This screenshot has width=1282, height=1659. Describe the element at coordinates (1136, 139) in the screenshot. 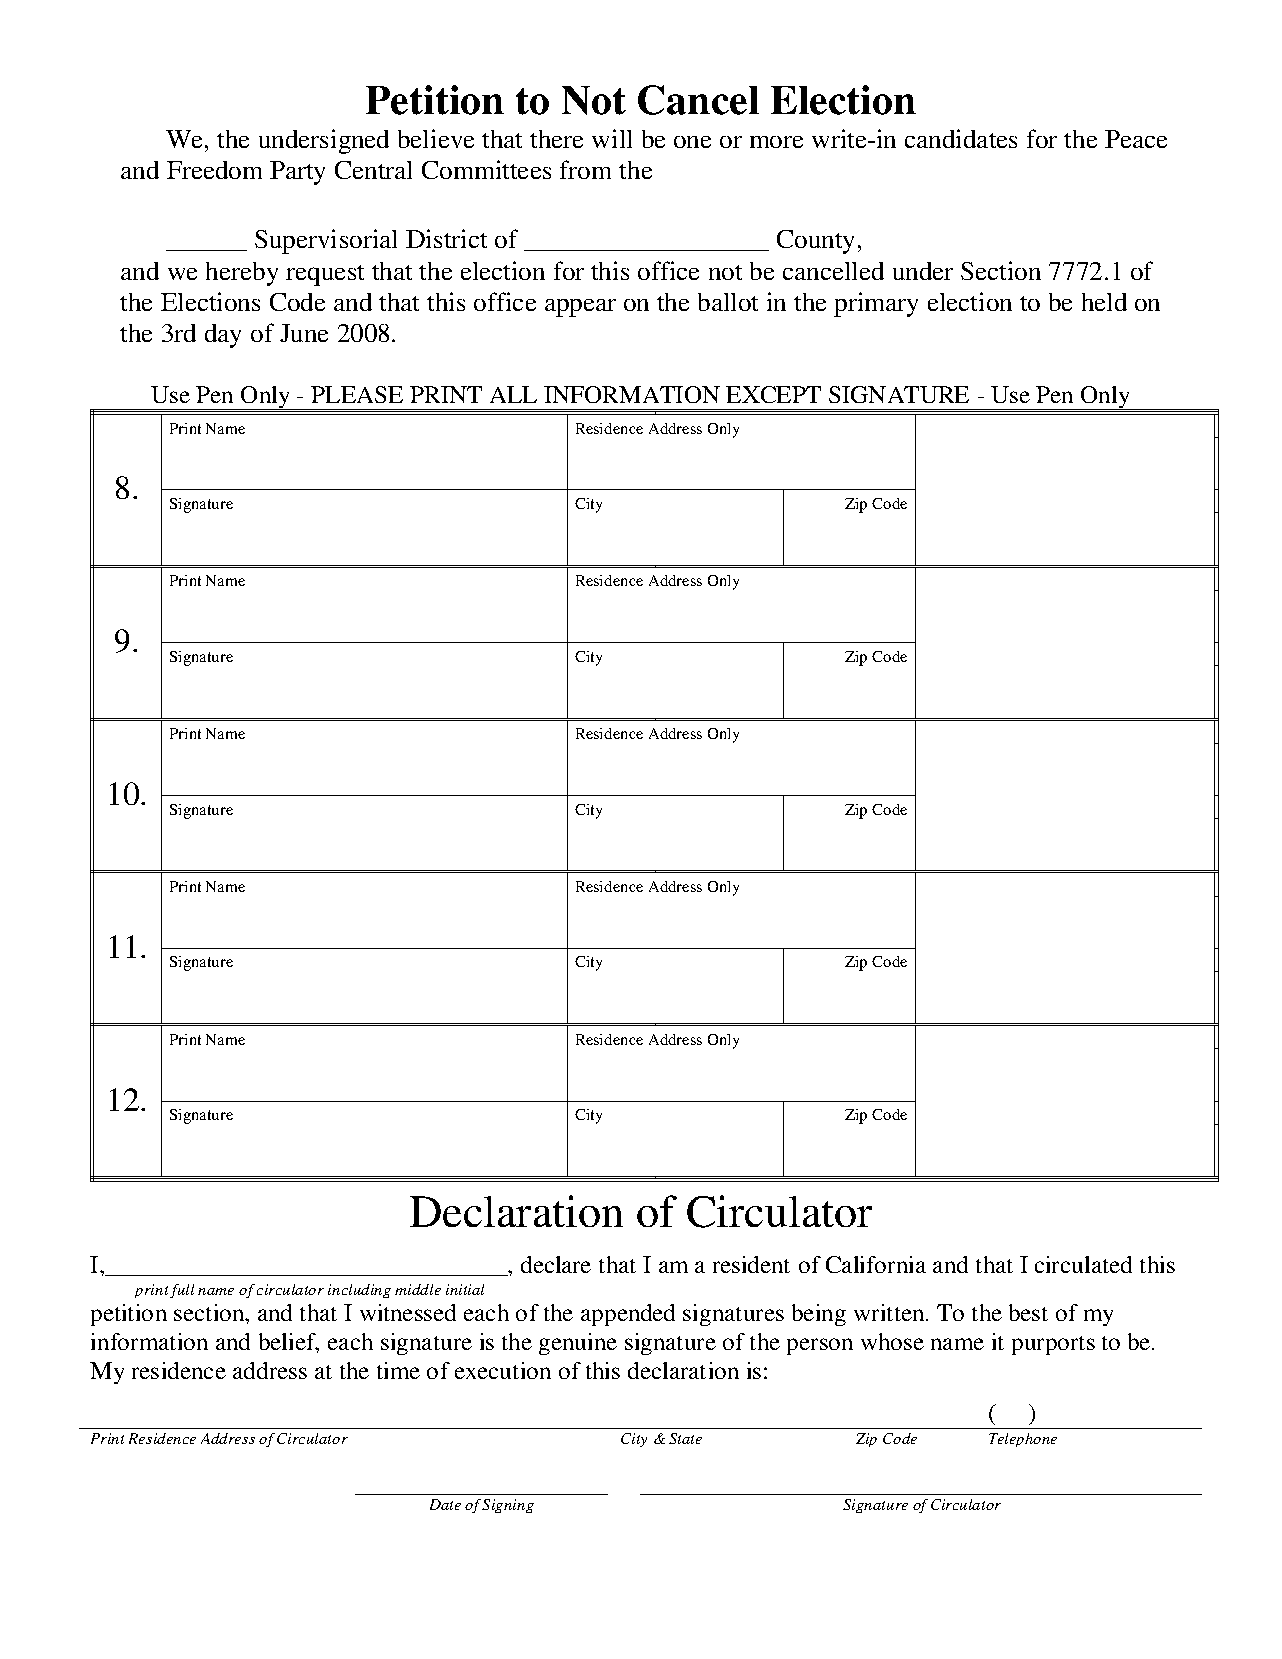

I see `Peace` at that location.
